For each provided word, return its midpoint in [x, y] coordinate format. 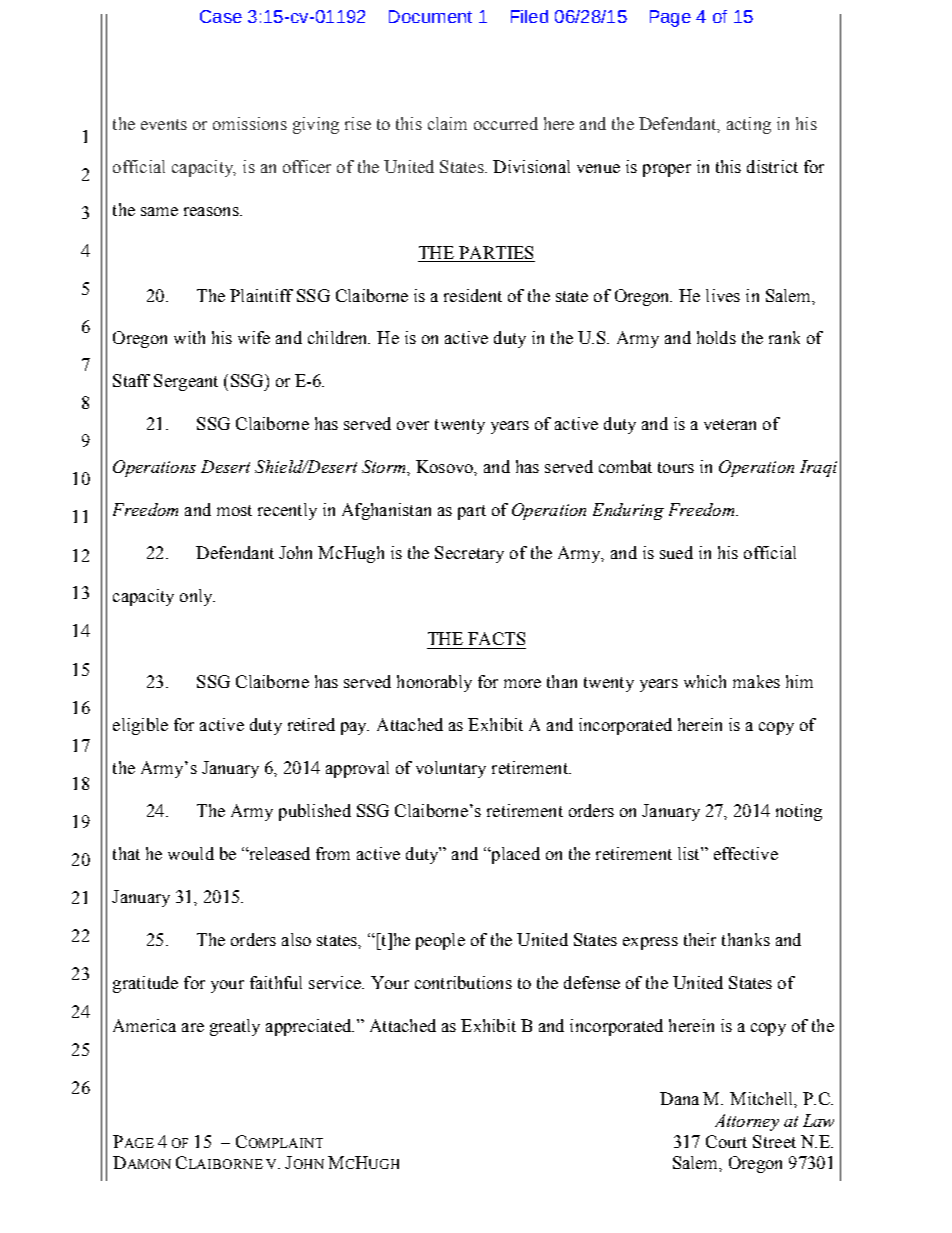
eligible [140, 726]
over [413, 425]
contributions [463, 982]
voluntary [451, 769]
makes [756, 681]
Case [221, 16]
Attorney [747, 1122]
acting [749, 125]
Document [430, 16]
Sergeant [186, 382]
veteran [730, 424]
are [193, 1027]
